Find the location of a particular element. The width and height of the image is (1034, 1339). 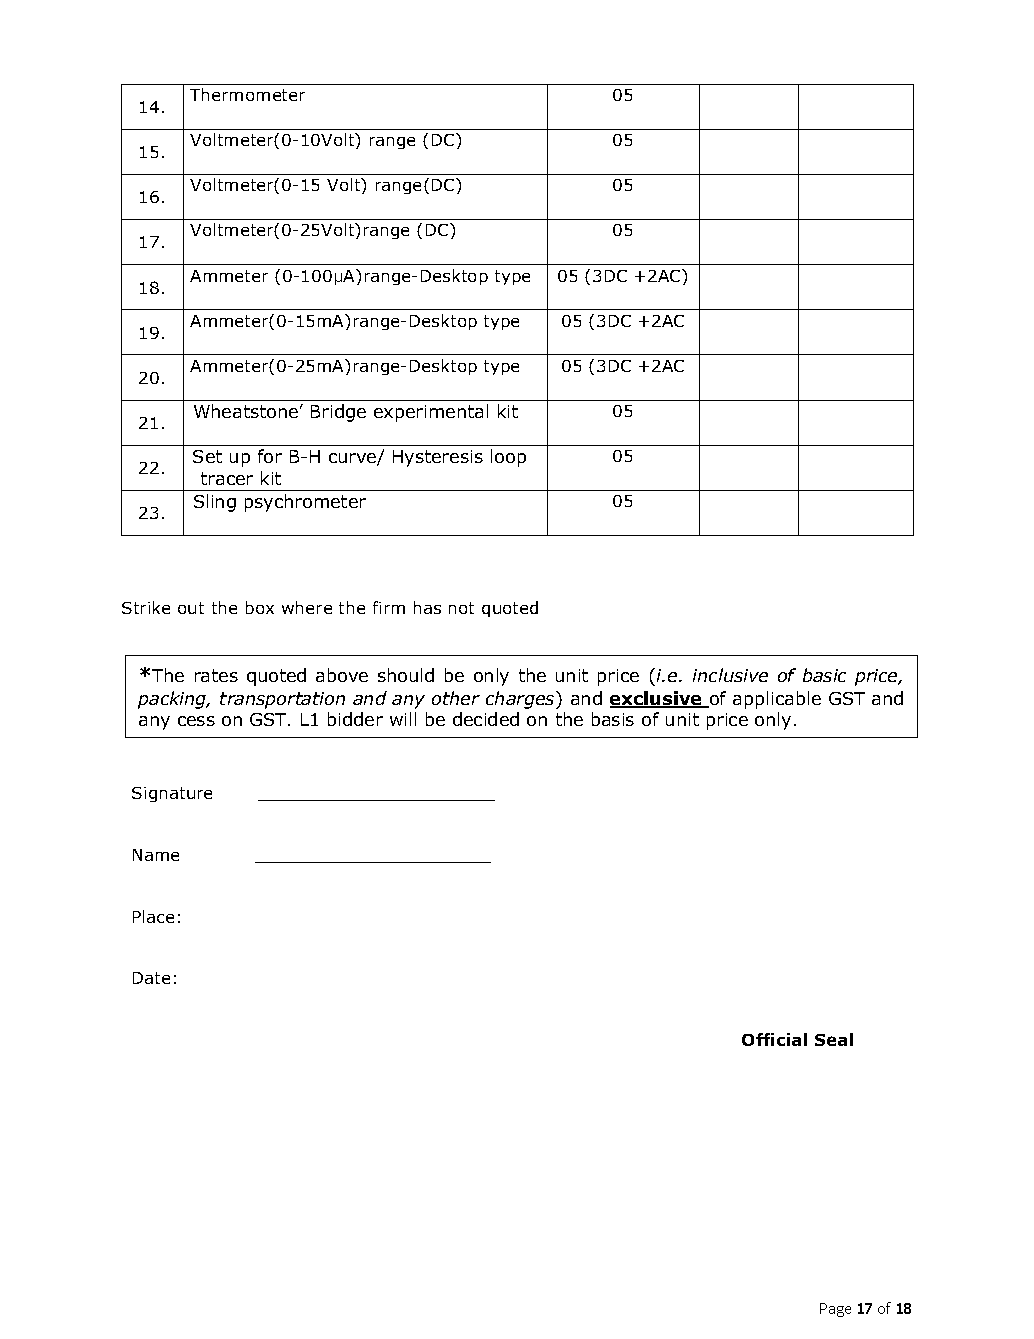

Hysteresis is located at coordinates (438, 458).
